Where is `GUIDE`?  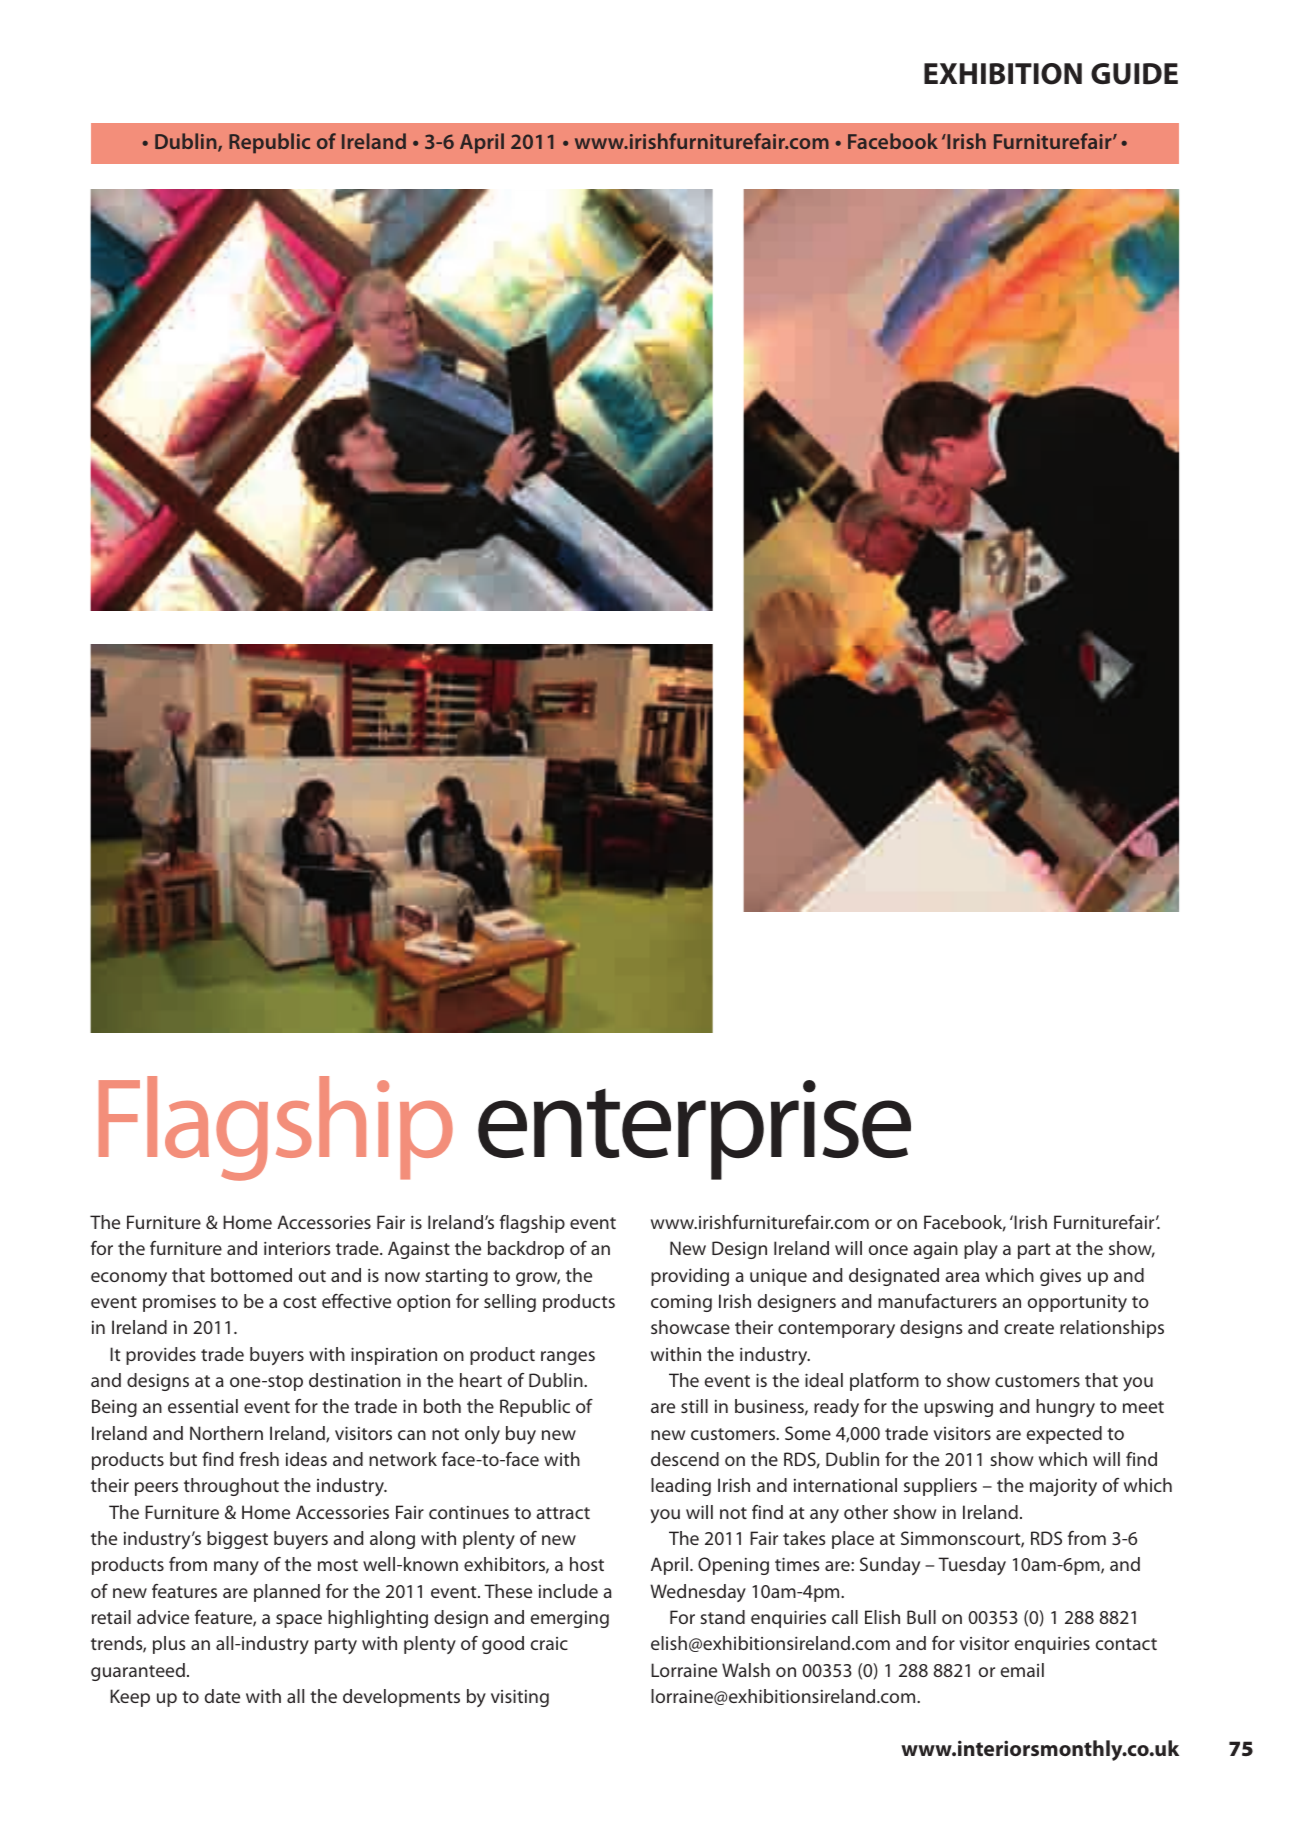 GUIDE is located at coordinates (1134, 74).
